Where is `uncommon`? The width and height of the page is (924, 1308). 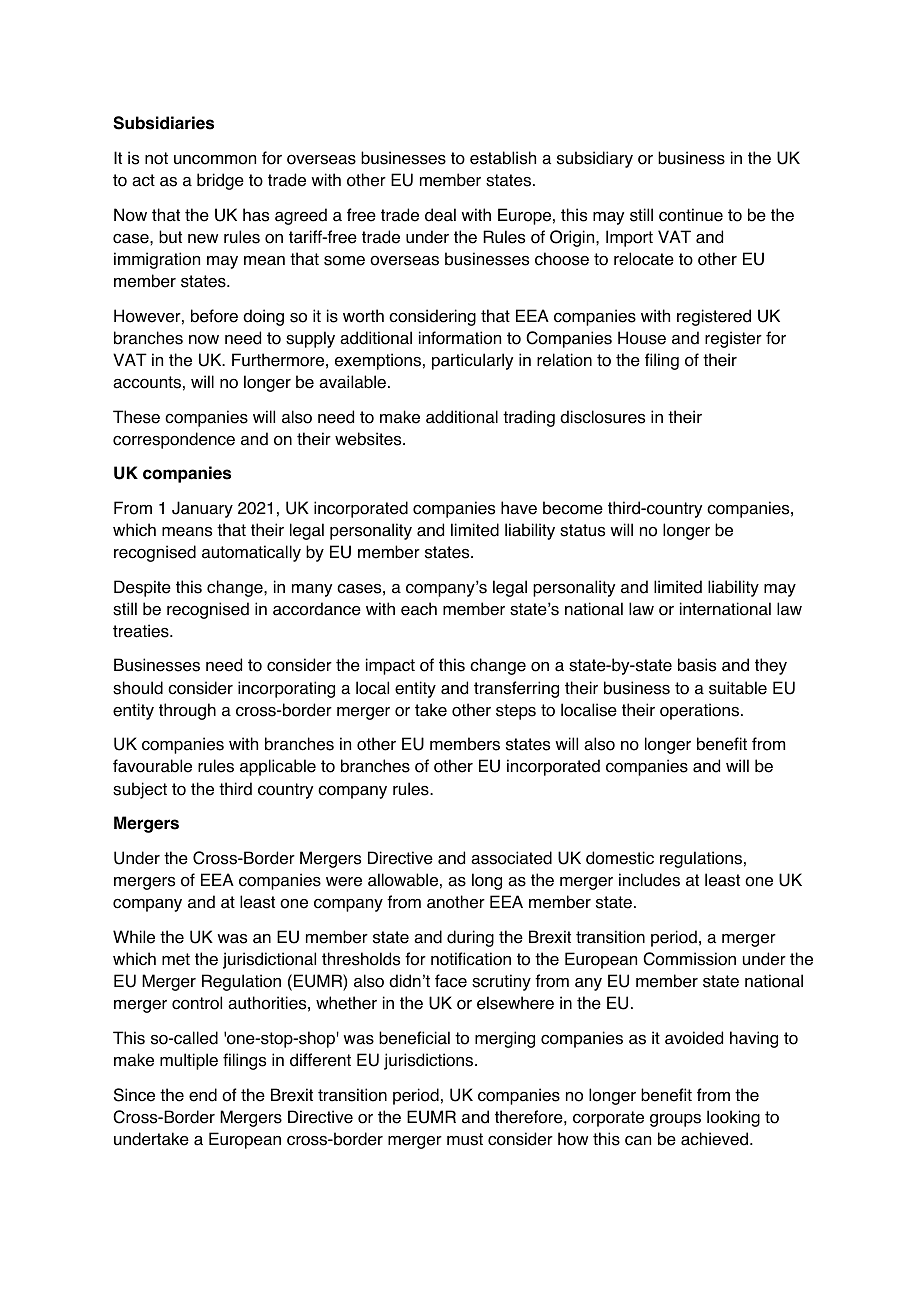 uncommon is located at coordinates (215, 160).
